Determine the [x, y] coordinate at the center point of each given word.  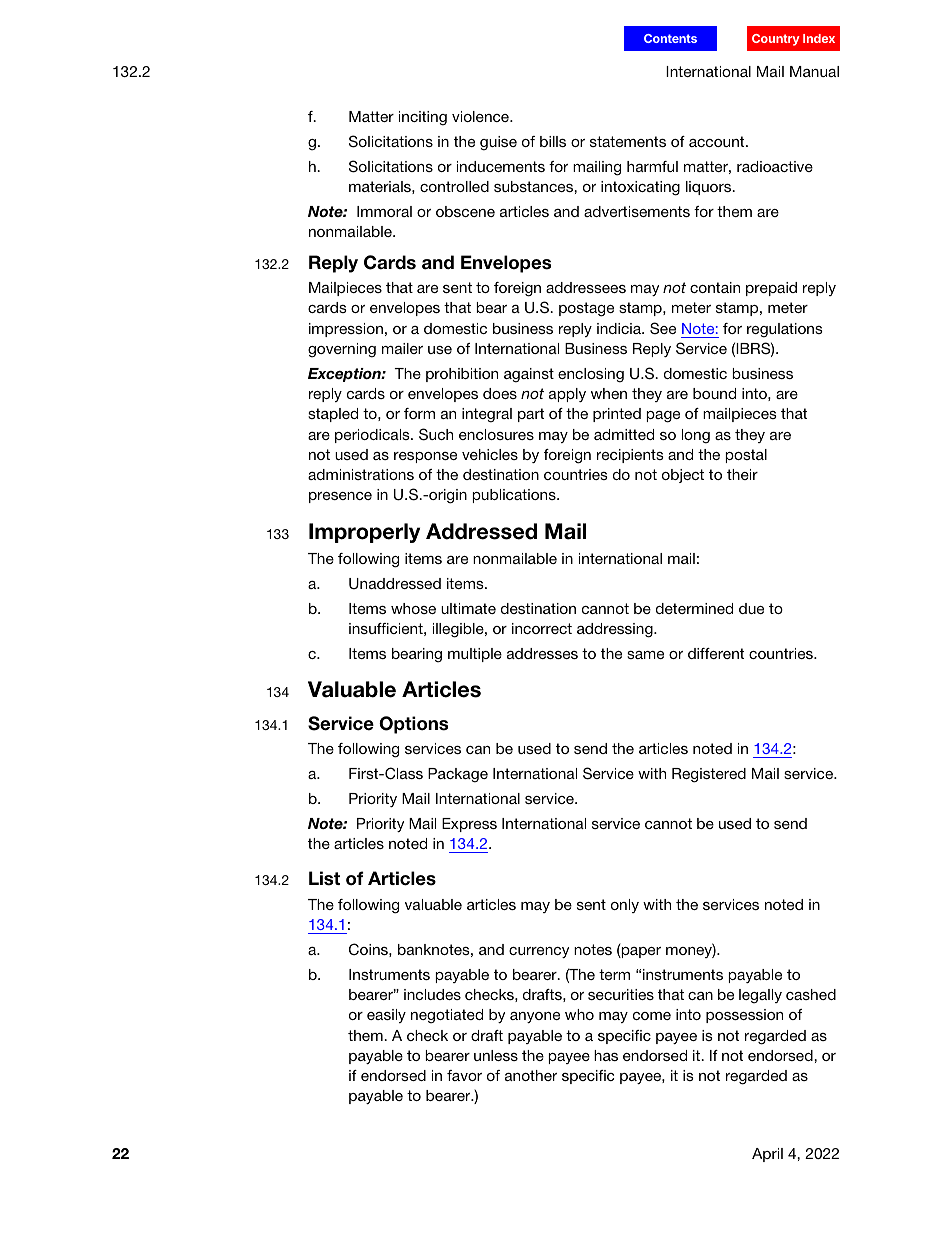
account [718, 141]
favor [464, 1075]
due [751, 608]
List [324, 878]
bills [553, 141]
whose [413, 608]
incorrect [542, 628]
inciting [423, 118]
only [625, 906]
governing [342, 350]
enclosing [591, 375]
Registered [709, 775]
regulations [785, 330]
